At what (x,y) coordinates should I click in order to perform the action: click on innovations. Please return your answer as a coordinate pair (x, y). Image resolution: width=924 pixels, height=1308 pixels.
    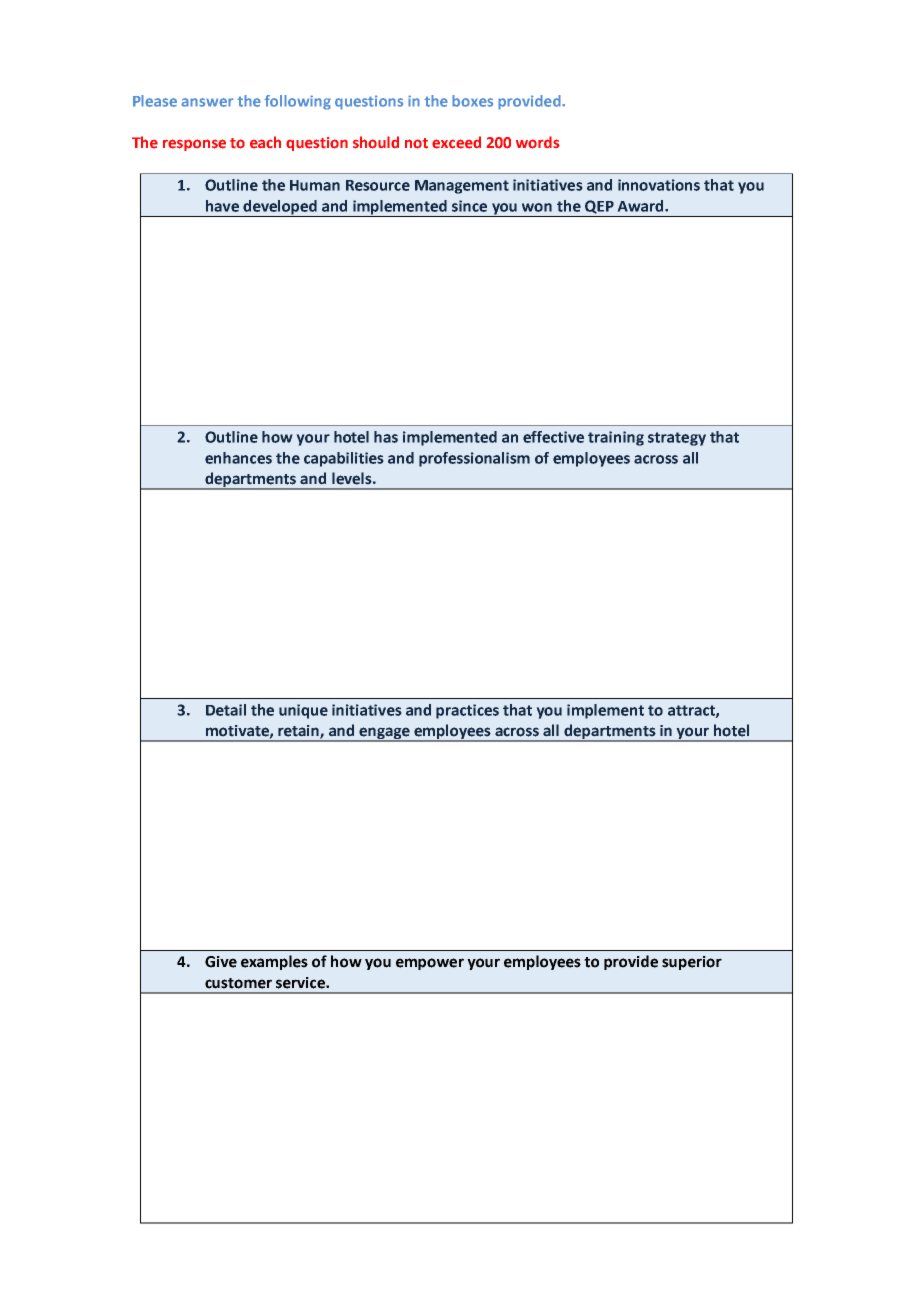
    Looking at the image, I should click on (659, 185).
